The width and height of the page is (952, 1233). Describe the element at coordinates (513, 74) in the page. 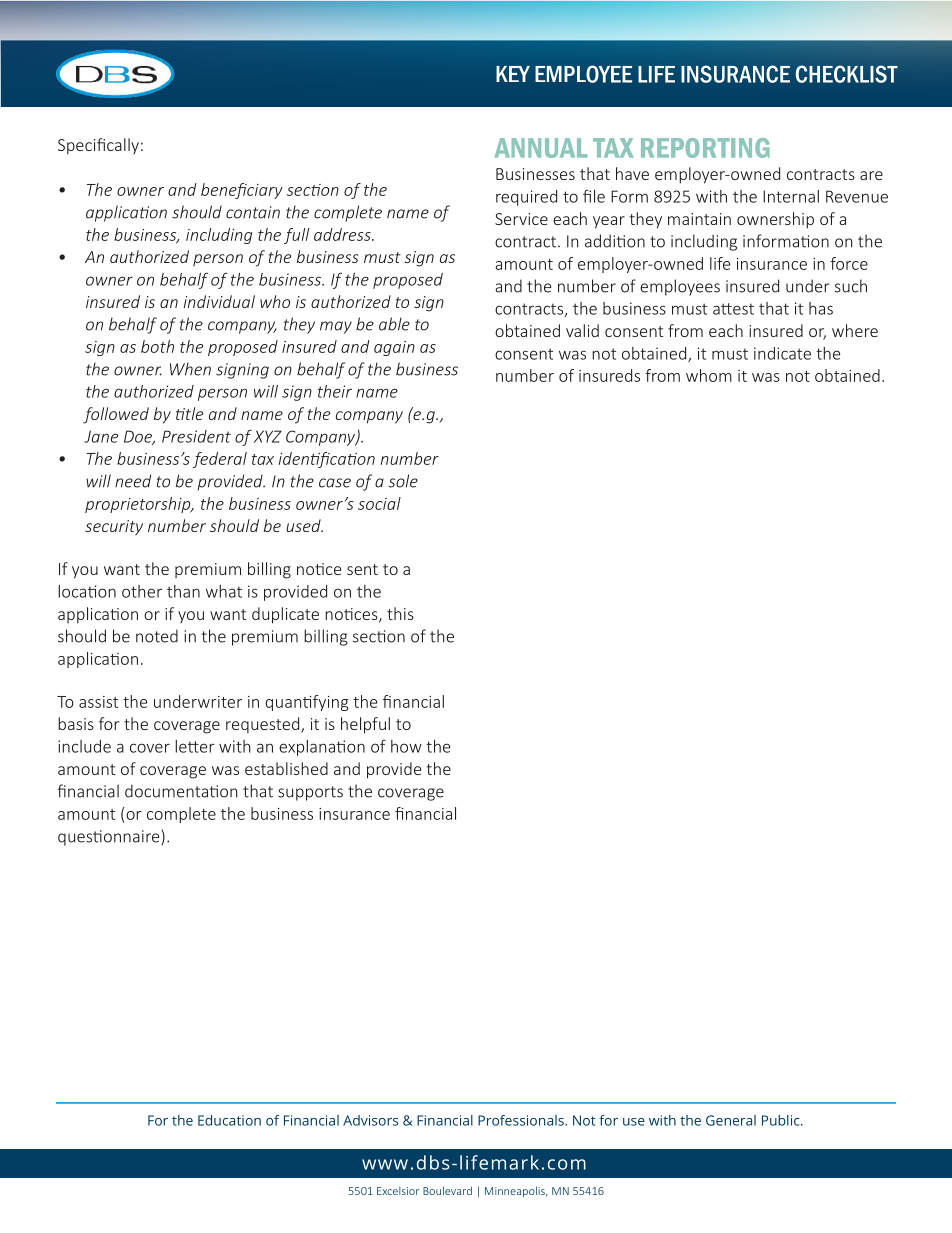

I see `KEY` at that location.
